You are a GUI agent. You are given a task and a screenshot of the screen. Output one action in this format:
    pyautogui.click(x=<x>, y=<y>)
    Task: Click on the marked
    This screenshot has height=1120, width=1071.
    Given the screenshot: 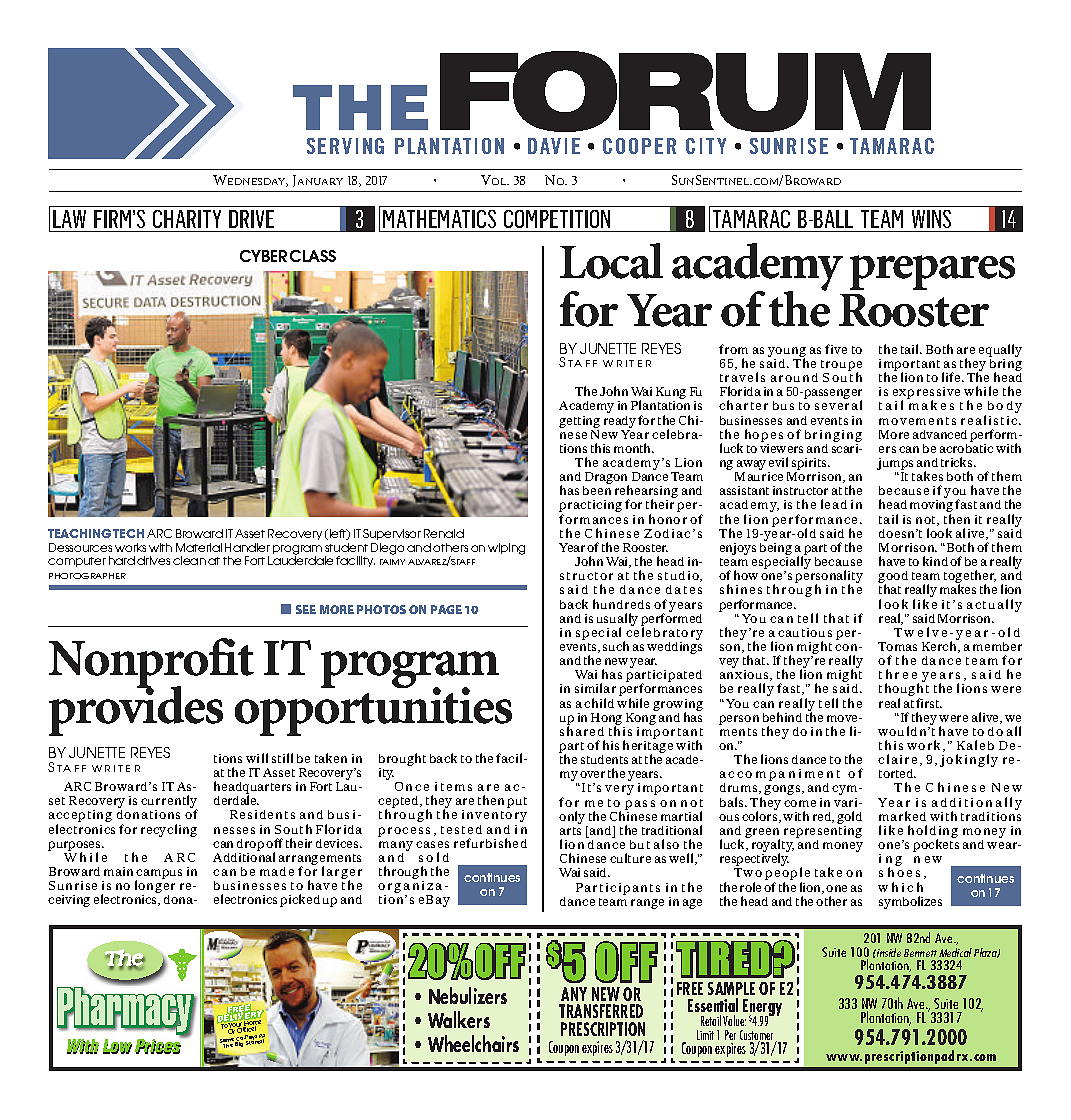 What is the action you would take?
    pyautogui.click(x=902, y=816)
